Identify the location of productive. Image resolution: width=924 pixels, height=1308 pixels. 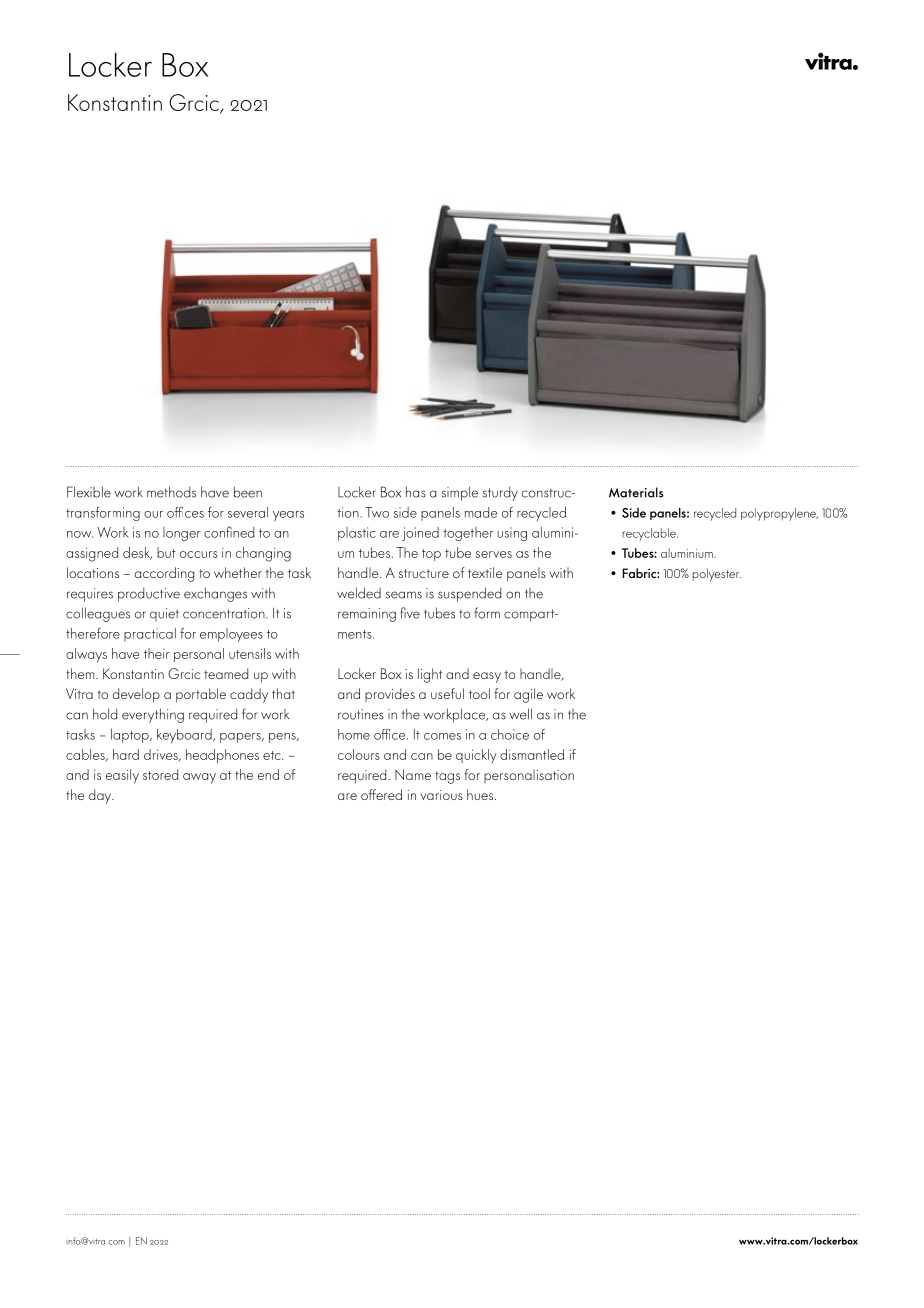
(149, 594).
